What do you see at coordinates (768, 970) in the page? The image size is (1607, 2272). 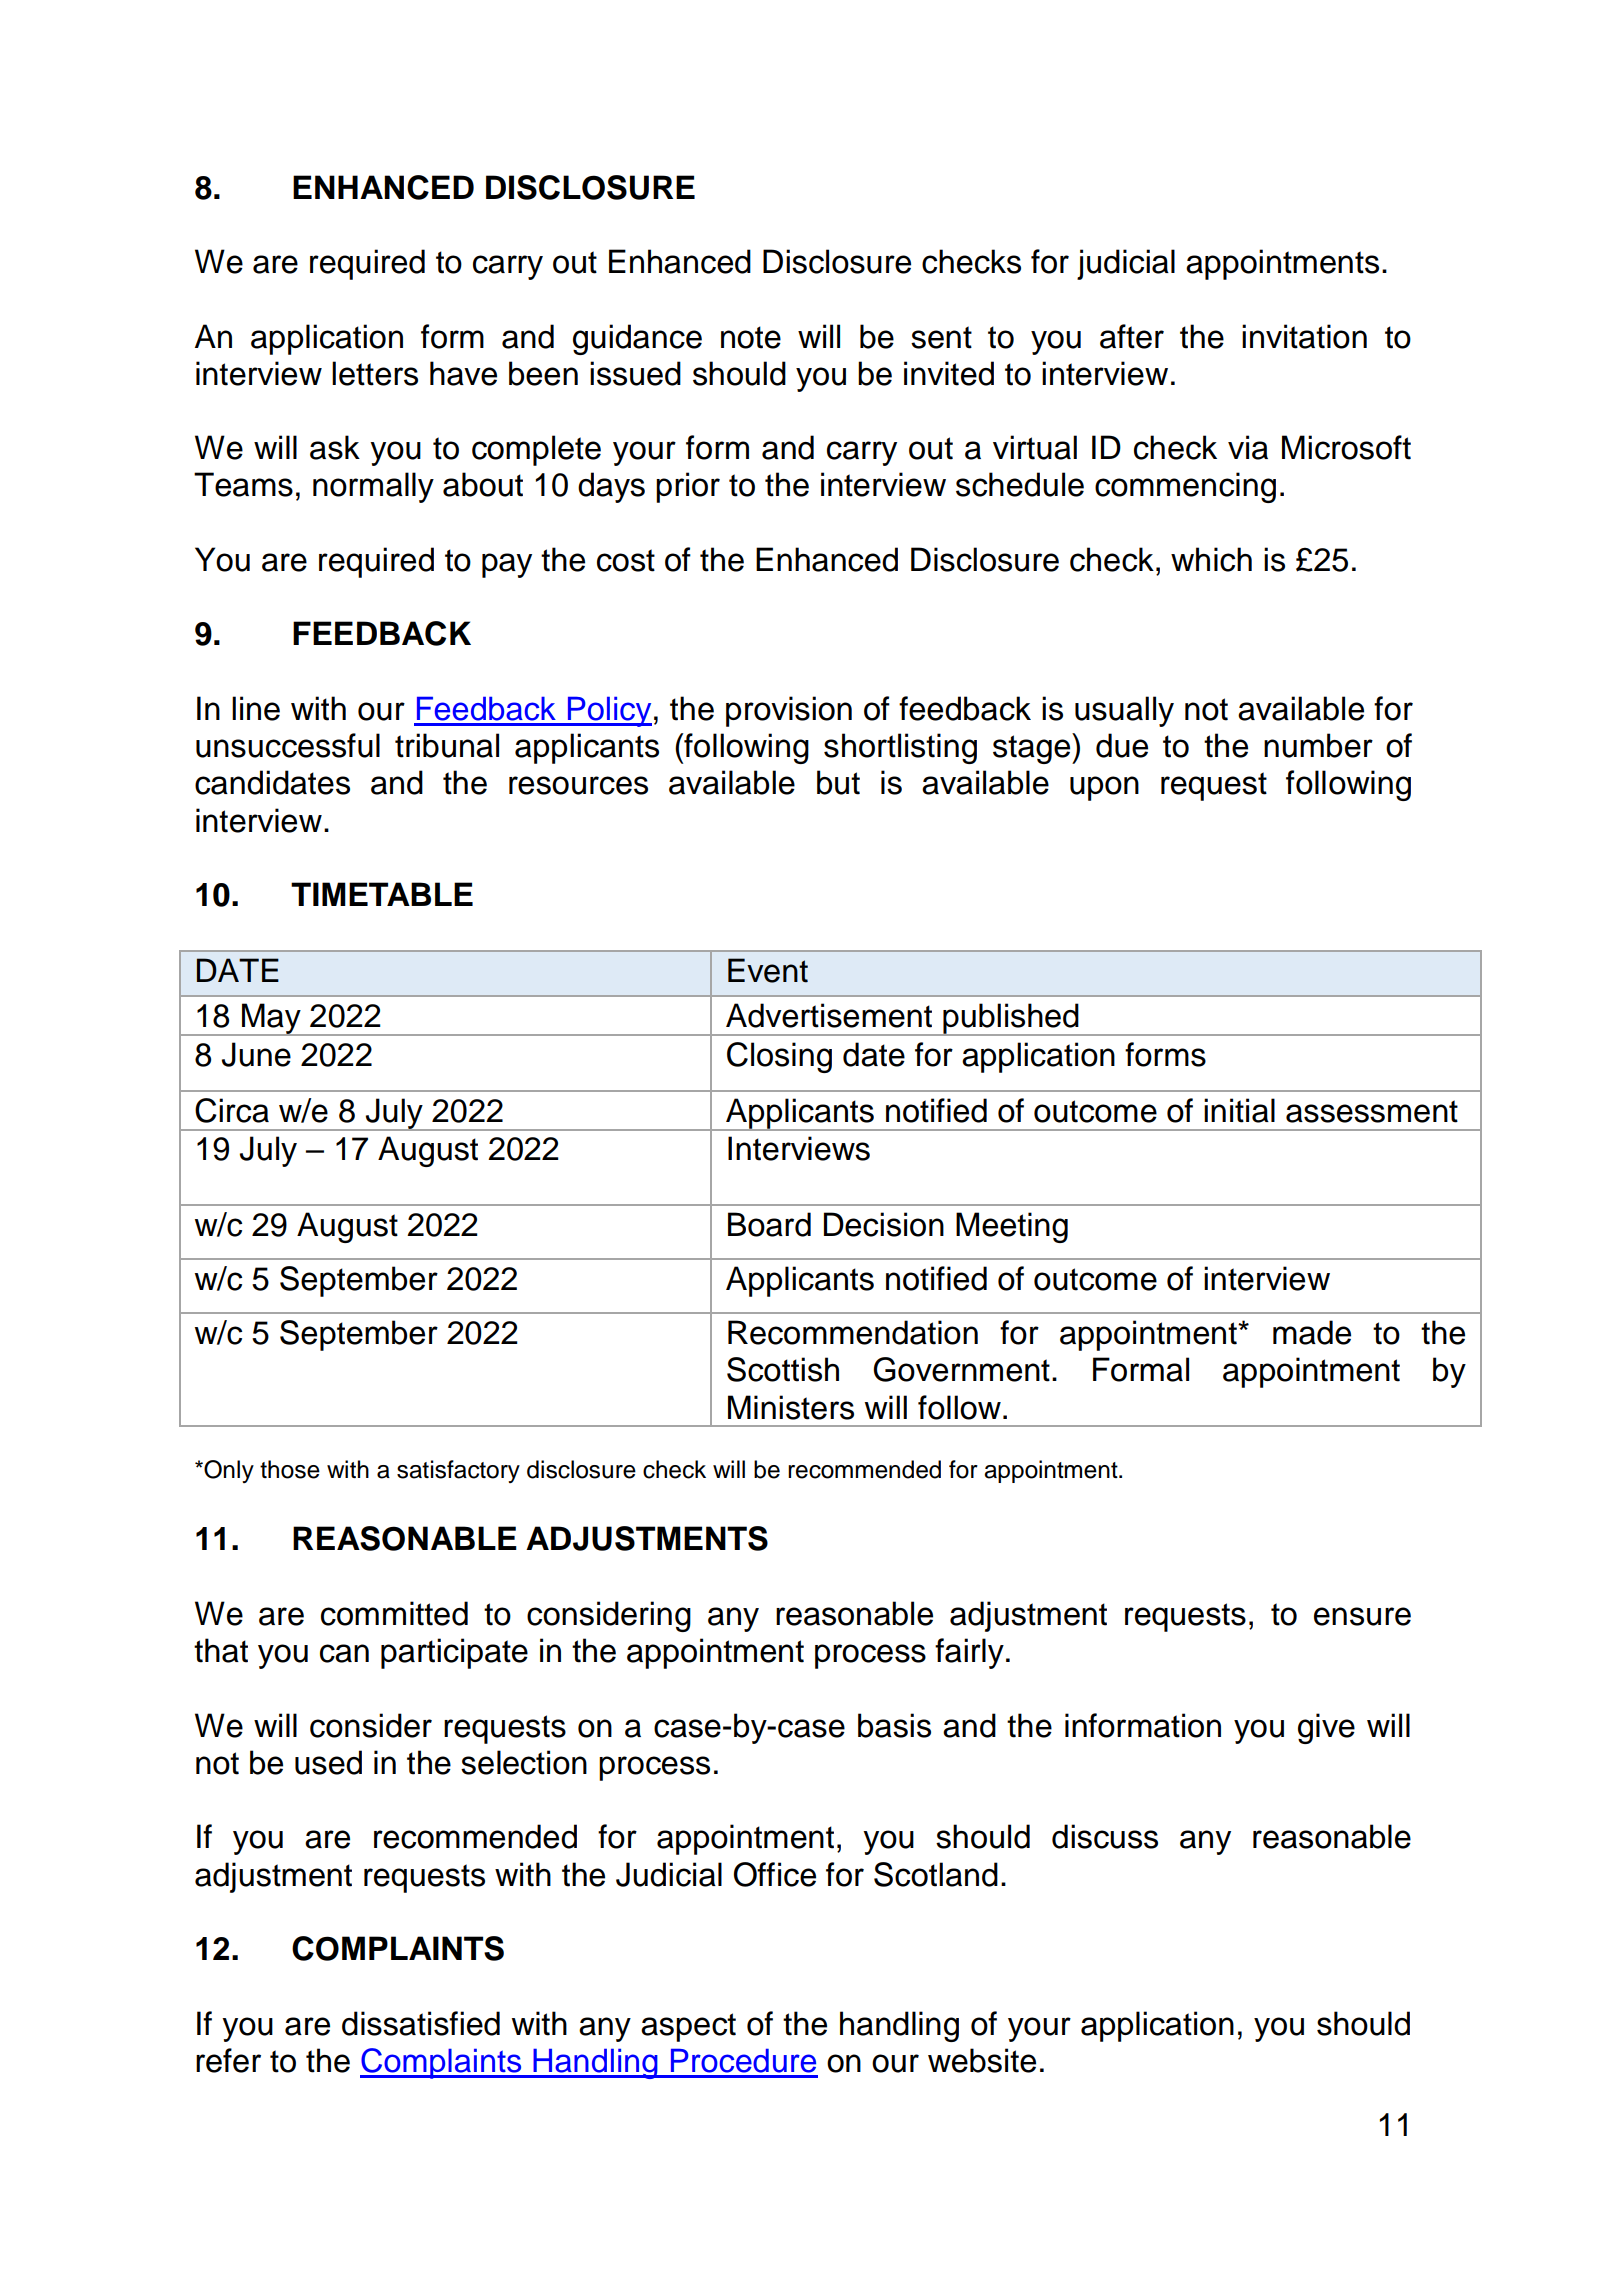 I see `Event` at bounding box center [768, 970].
